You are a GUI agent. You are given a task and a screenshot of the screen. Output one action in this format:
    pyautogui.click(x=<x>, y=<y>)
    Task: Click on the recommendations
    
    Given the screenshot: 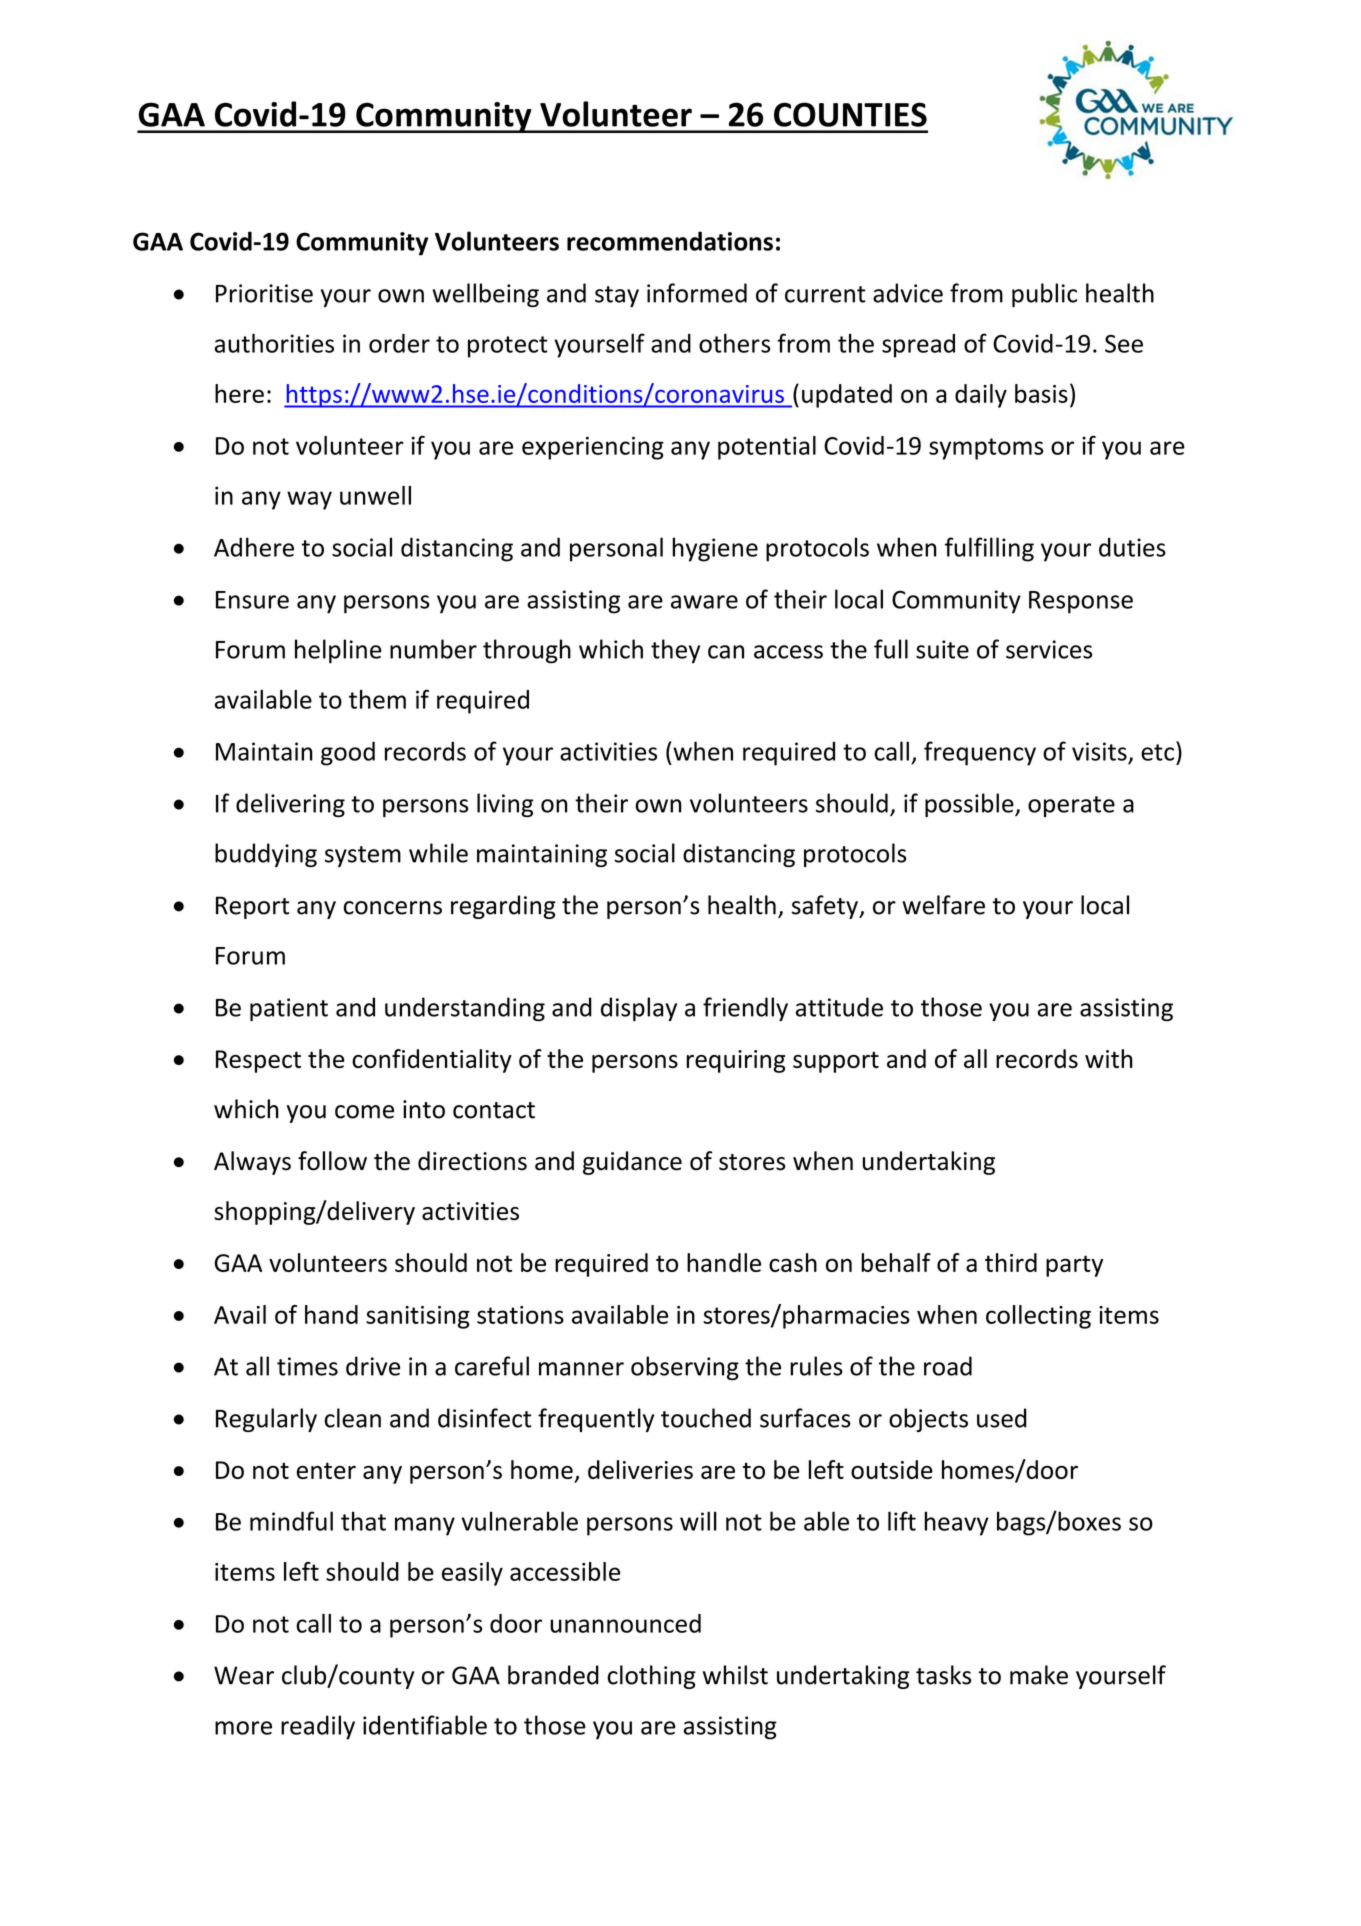 What is the action you would take?
    pyautogui.click(x=670, y=241)
